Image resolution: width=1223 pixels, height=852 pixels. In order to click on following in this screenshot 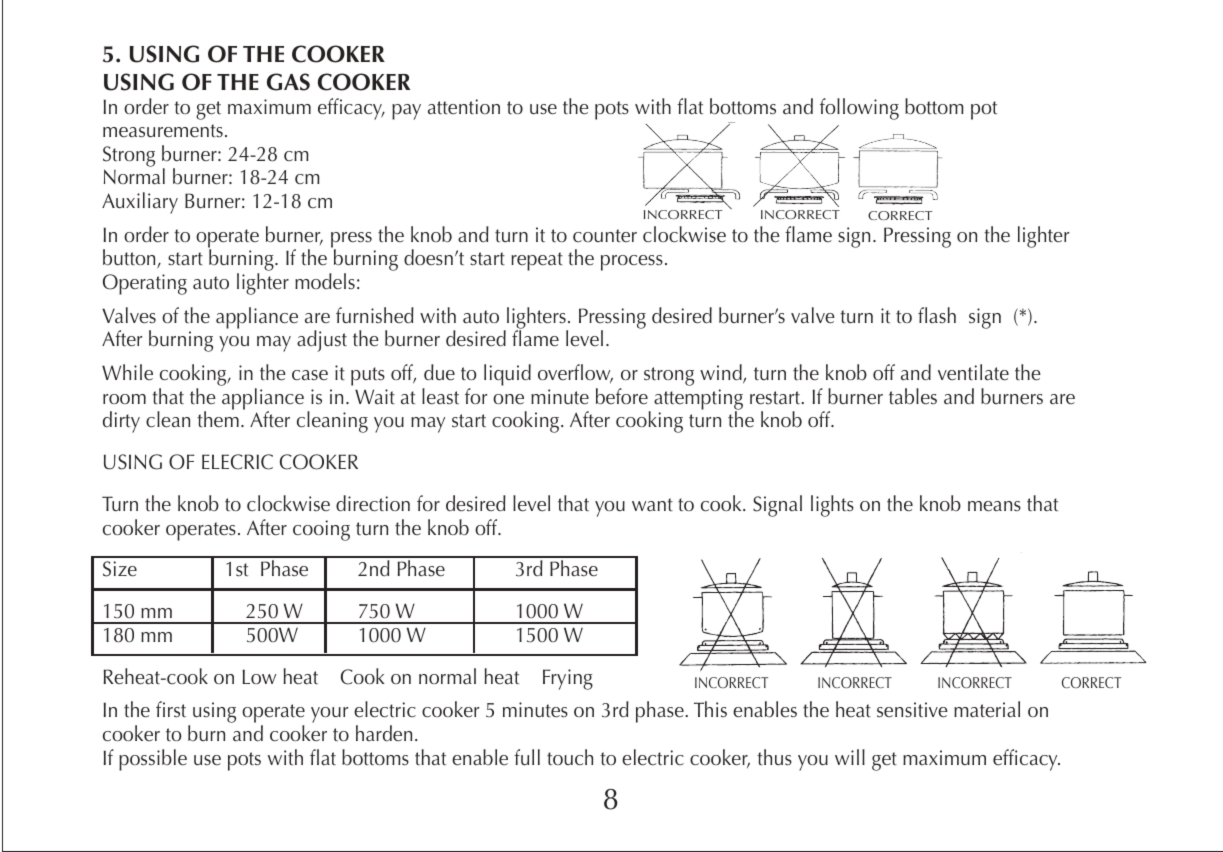, I will do `click(859, 109)`.
